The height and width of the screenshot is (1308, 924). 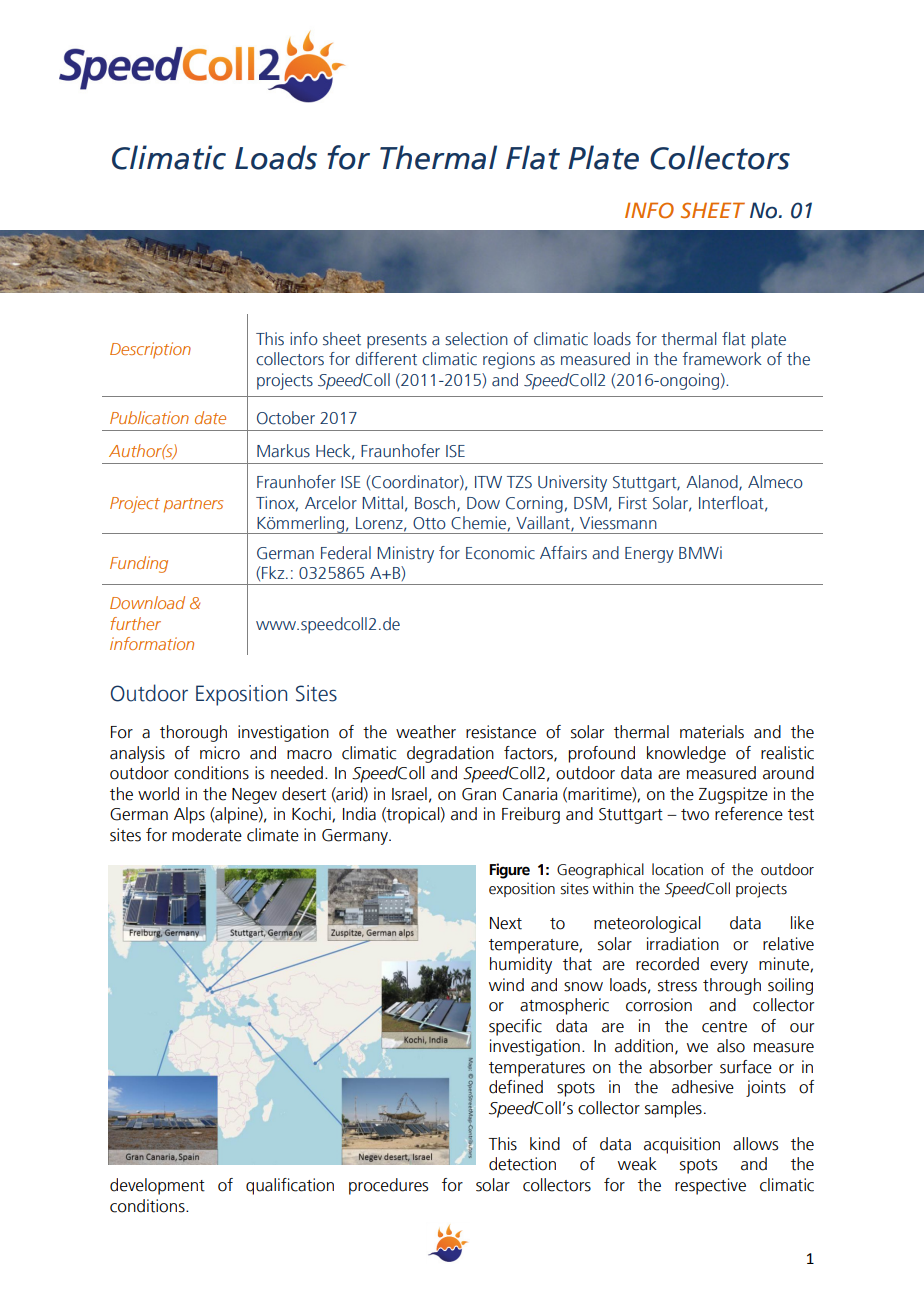 What do you see at coordinates (522, 1164) in the screenshot?
I see `detection` at bounding box center [522, 1164].
